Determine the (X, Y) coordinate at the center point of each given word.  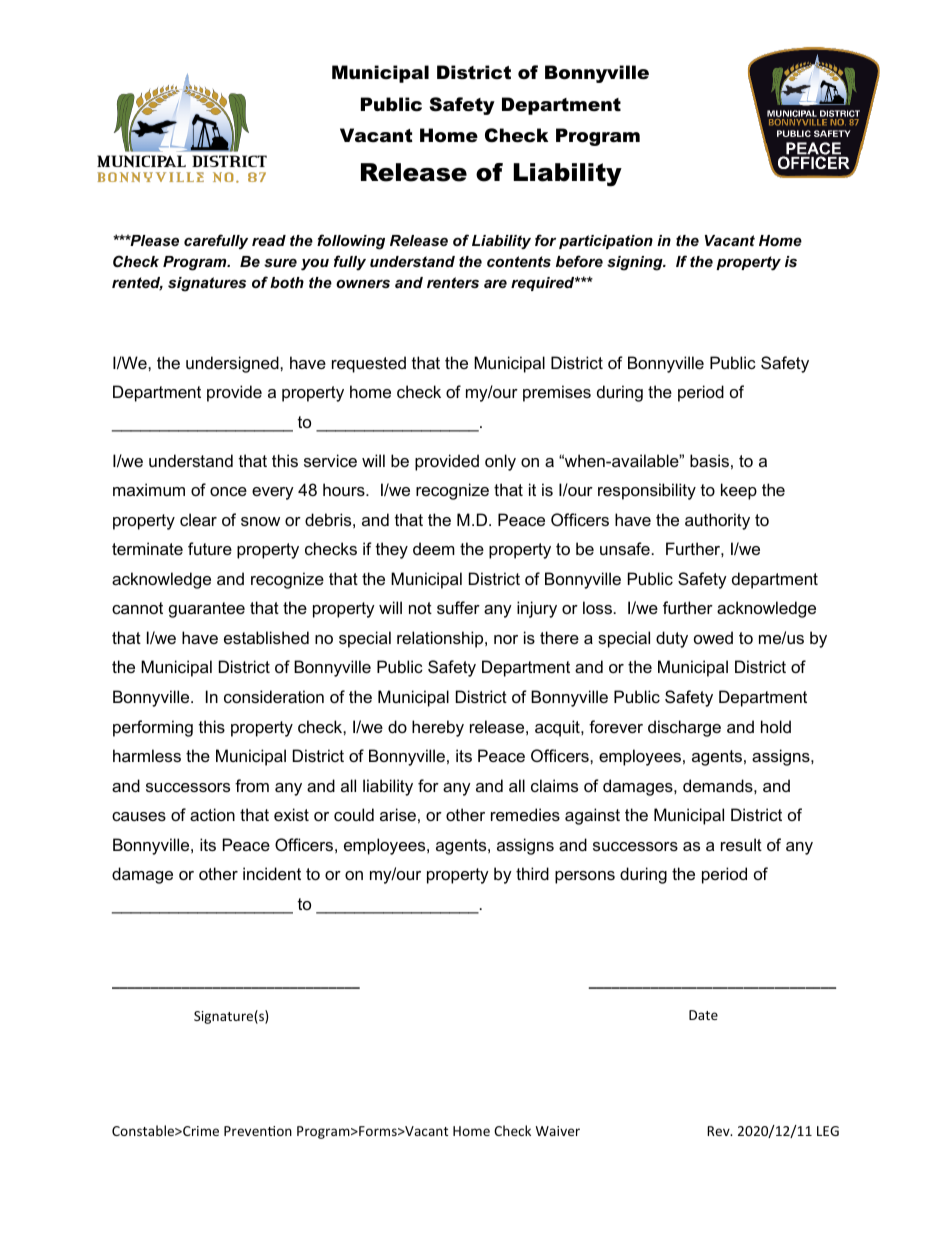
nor (506, 639)
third (532, 873)
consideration (274, 696)
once (228, 491)
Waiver (558, 1131)
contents (519, 261)
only (500, 462)
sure (280, 262)
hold (776, 726)
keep (739, 491)
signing (636, 263)
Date (703, 1015)
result (741, 844)
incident (272, 873)
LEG (828, 1131)
